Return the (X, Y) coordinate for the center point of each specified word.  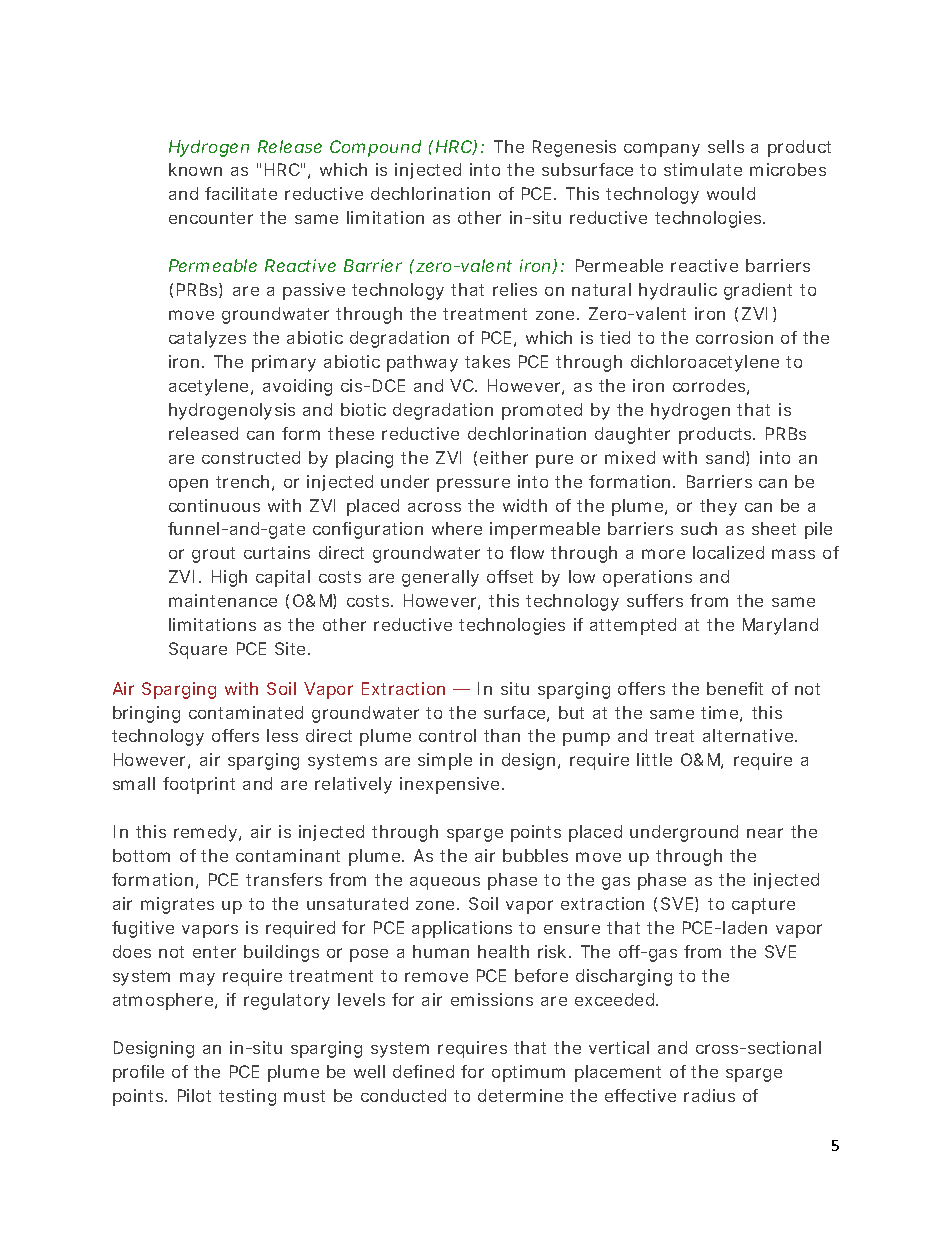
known (195, 169)
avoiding (297, 387)
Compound (375, 148)
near (765, 833)
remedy (205, 833)
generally (440, 578)
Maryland (780, 626)
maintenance (223, 600)
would (731, 193)
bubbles (535, 855)
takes (487, 361)
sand (726, 458)
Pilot (194, 1095)
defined (423, 1071)
